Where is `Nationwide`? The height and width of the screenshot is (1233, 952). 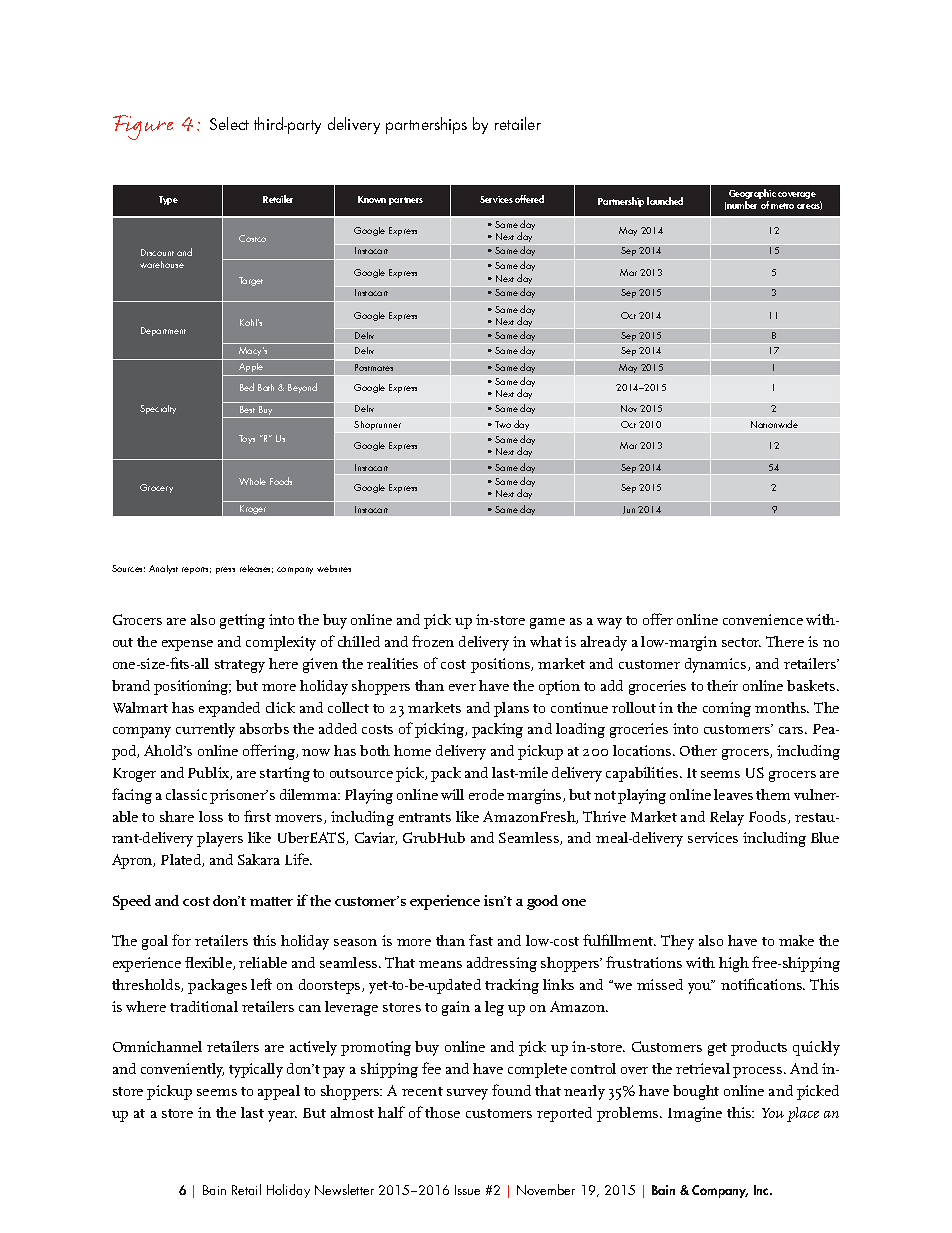
Nationwide is located at coordinates (774, 424).
